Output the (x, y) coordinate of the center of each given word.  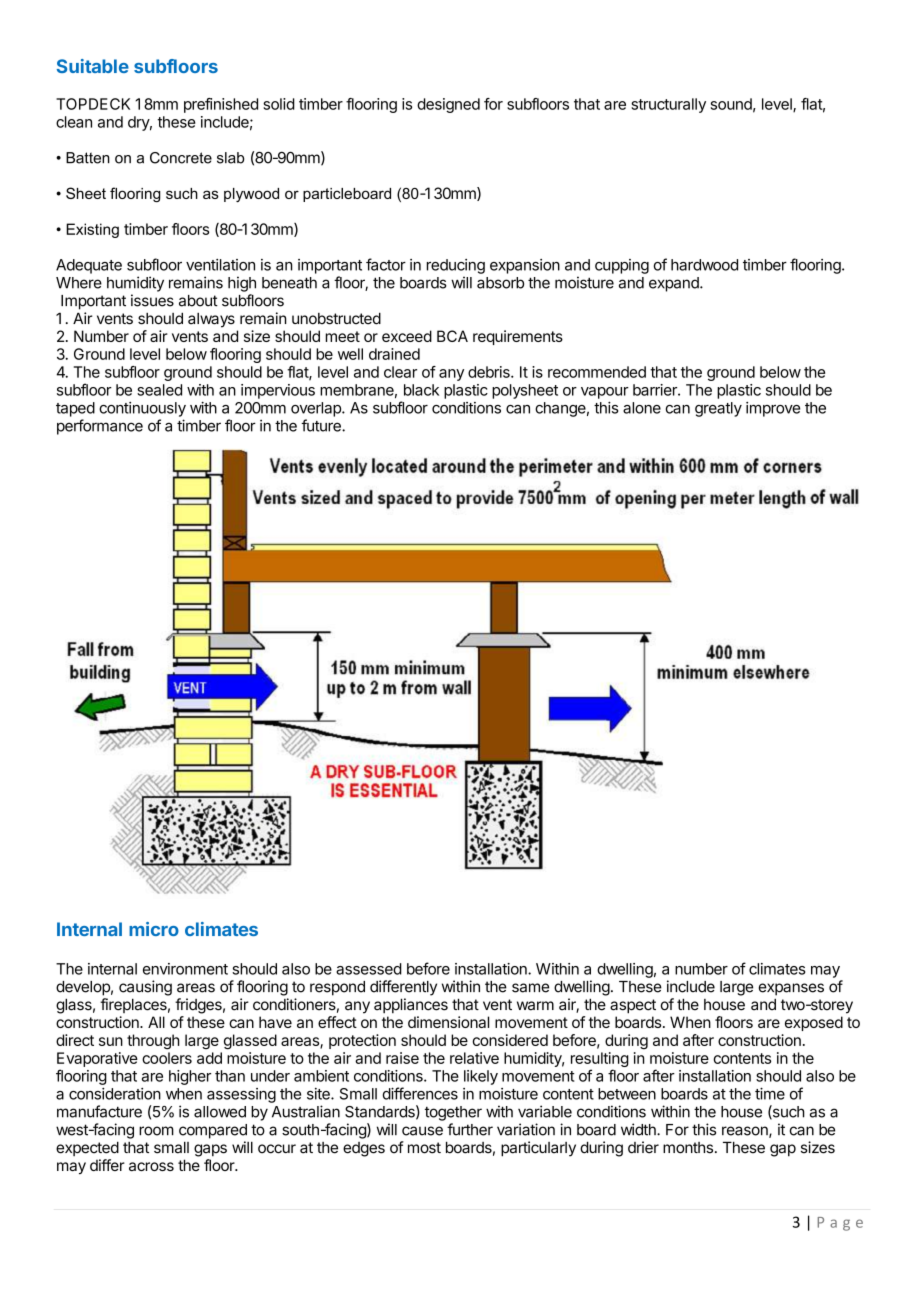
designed (448, 105)
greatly (718, 409)
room (156, 1131)
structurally (668, 105)
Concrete (181, 158)
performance (100, 427)
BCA (452, 336)
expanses (791, 989)
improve (773, 409)
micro (154, 929)
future (322, 425)
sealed (159, 390)
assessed (369, 969)
